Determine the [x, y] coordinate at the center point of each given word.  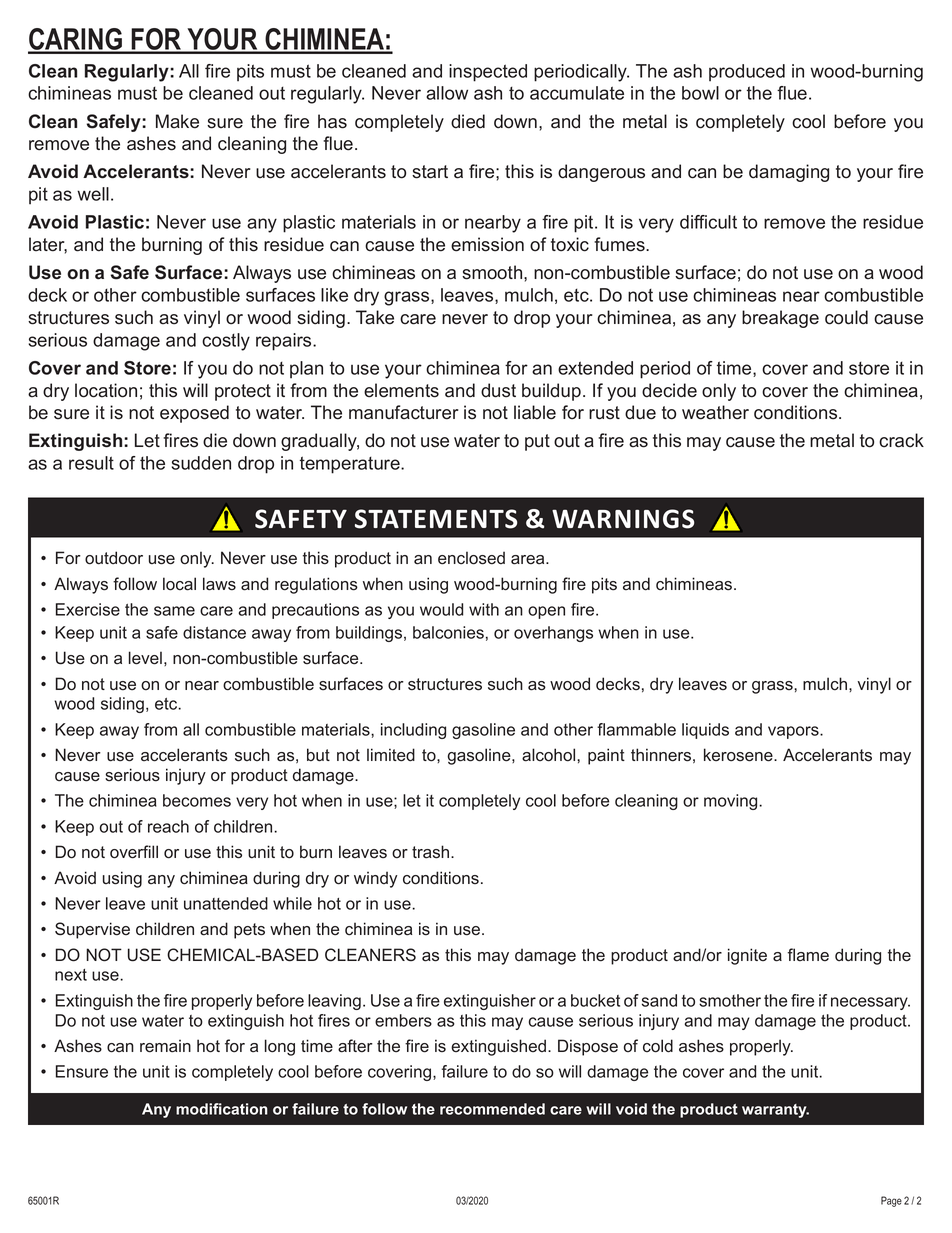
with [484, 609]
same [174, 611]
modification [222, 1109]
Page [891, 1201]
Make [177, 121]
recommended [492, 1109]
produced [747, 73]
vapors [794, 732]
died [468, 121]
